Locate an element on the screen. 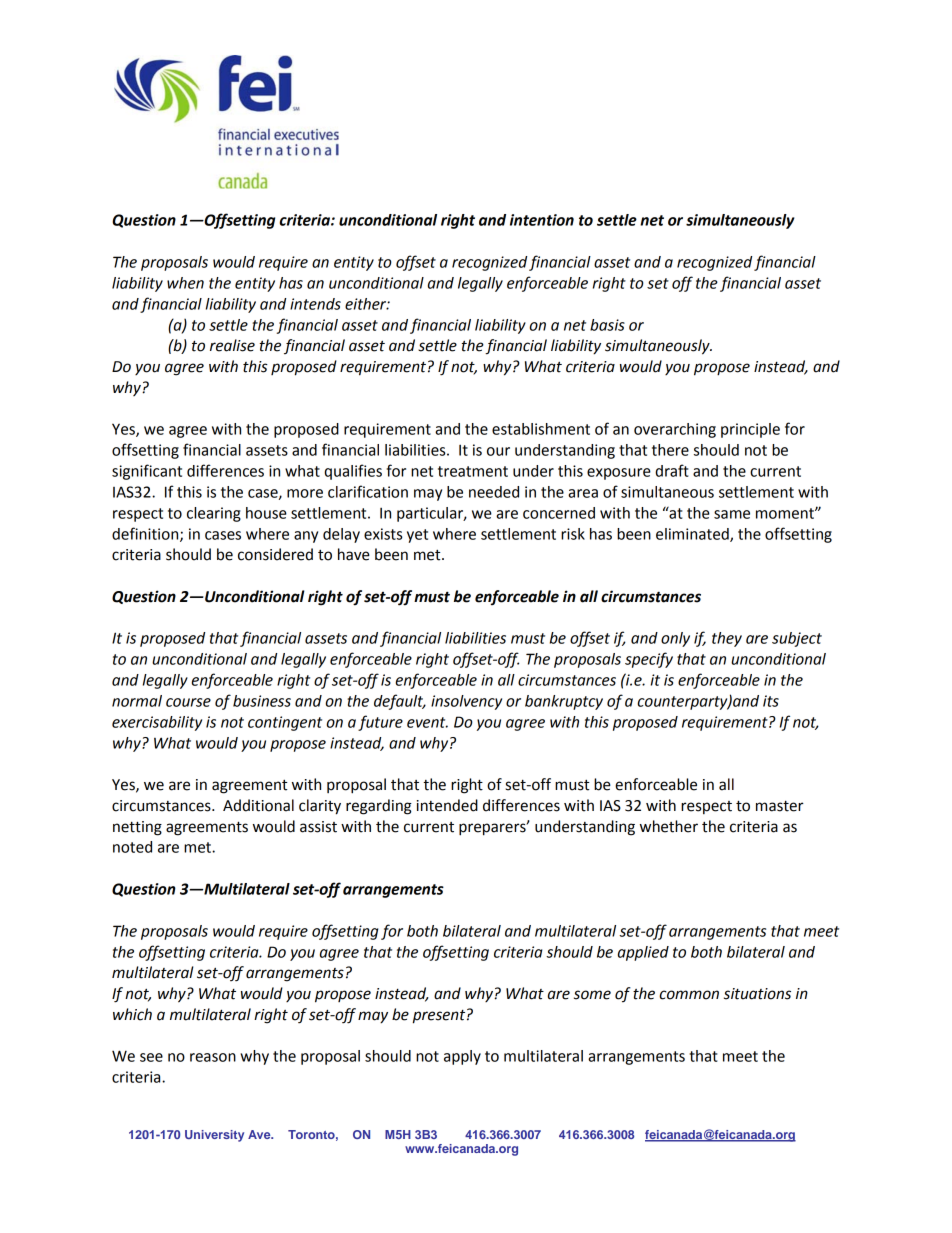 This screenshot has width=952, height=1233. some is located at coordinates (592, 995).
